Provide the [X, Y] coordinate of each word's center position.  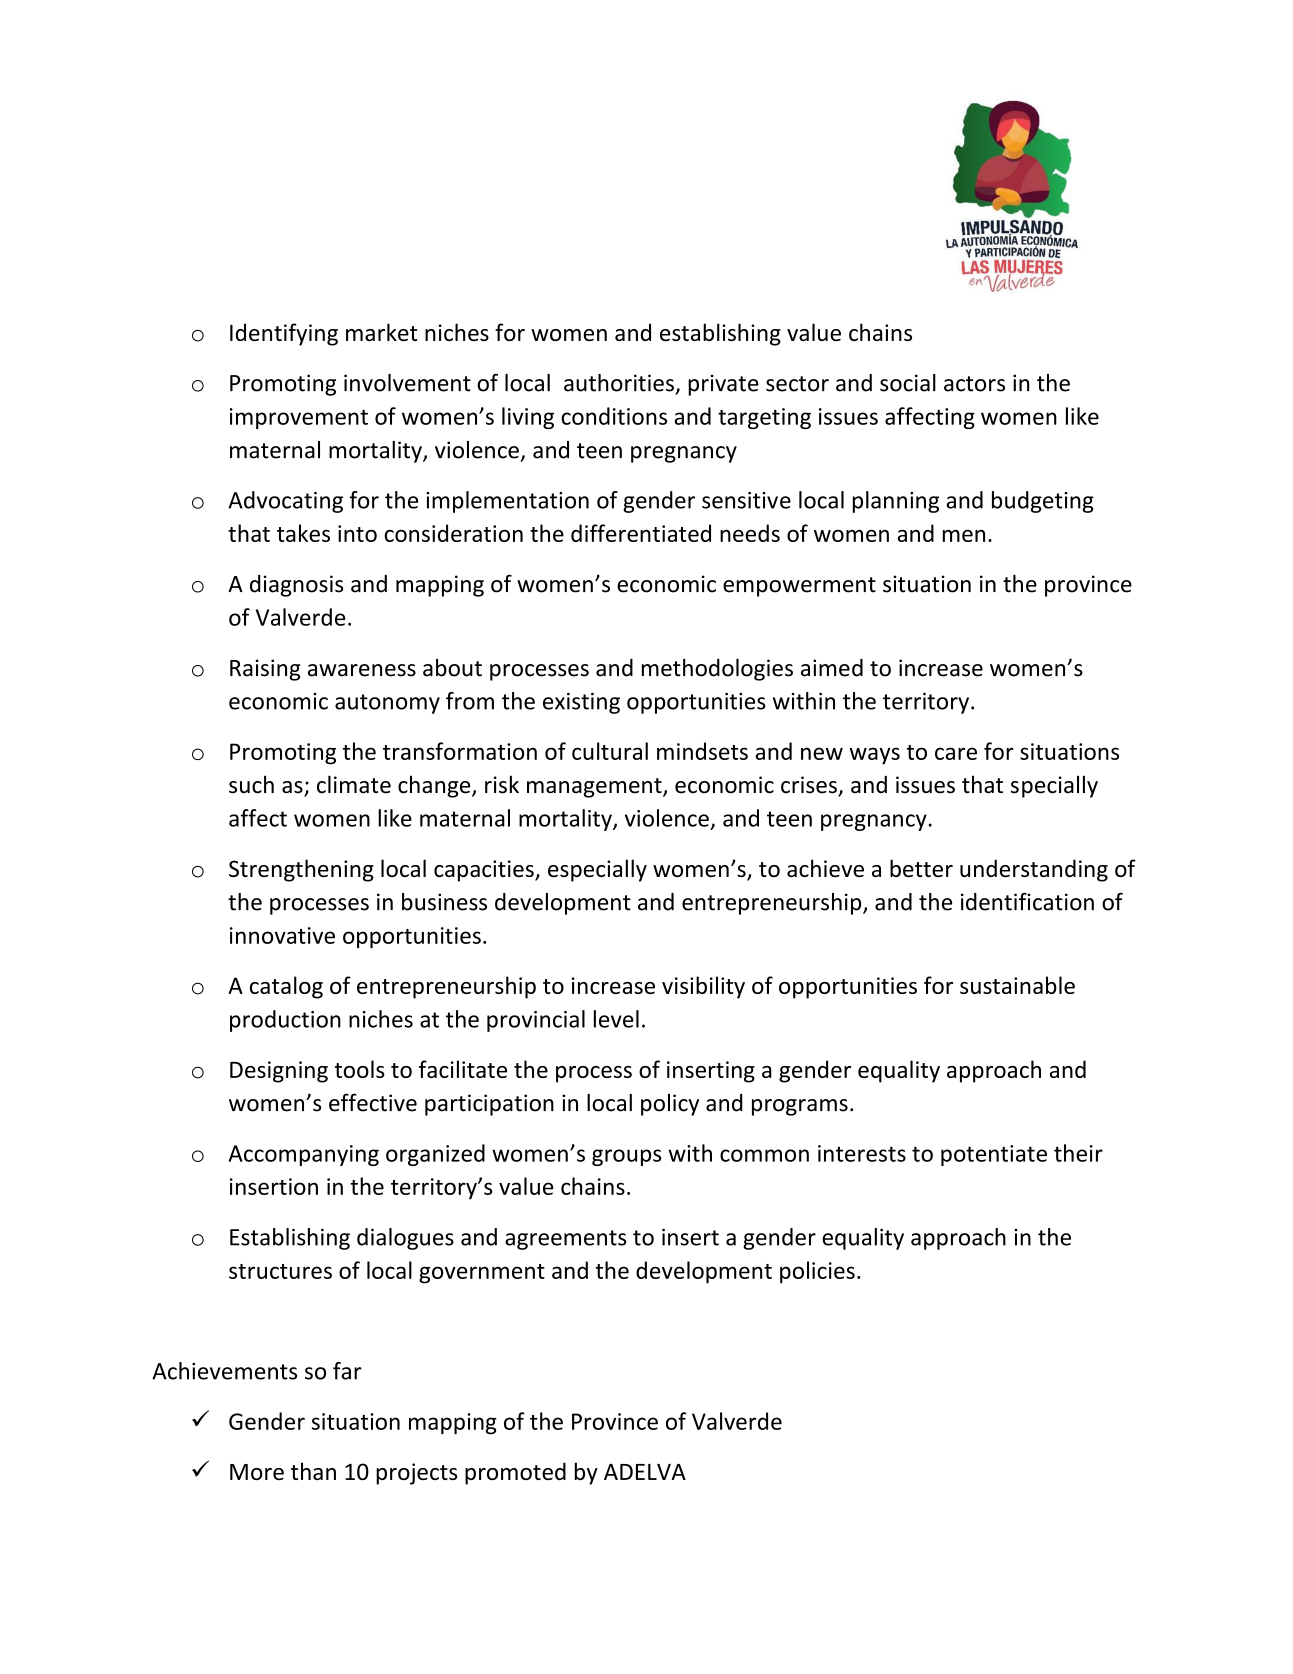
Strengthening [301, 870]
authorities [619, 383]
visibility [703, 987]
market [382, 332]
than [313, 1471]
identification [1027, 901]
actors [974, 384]
